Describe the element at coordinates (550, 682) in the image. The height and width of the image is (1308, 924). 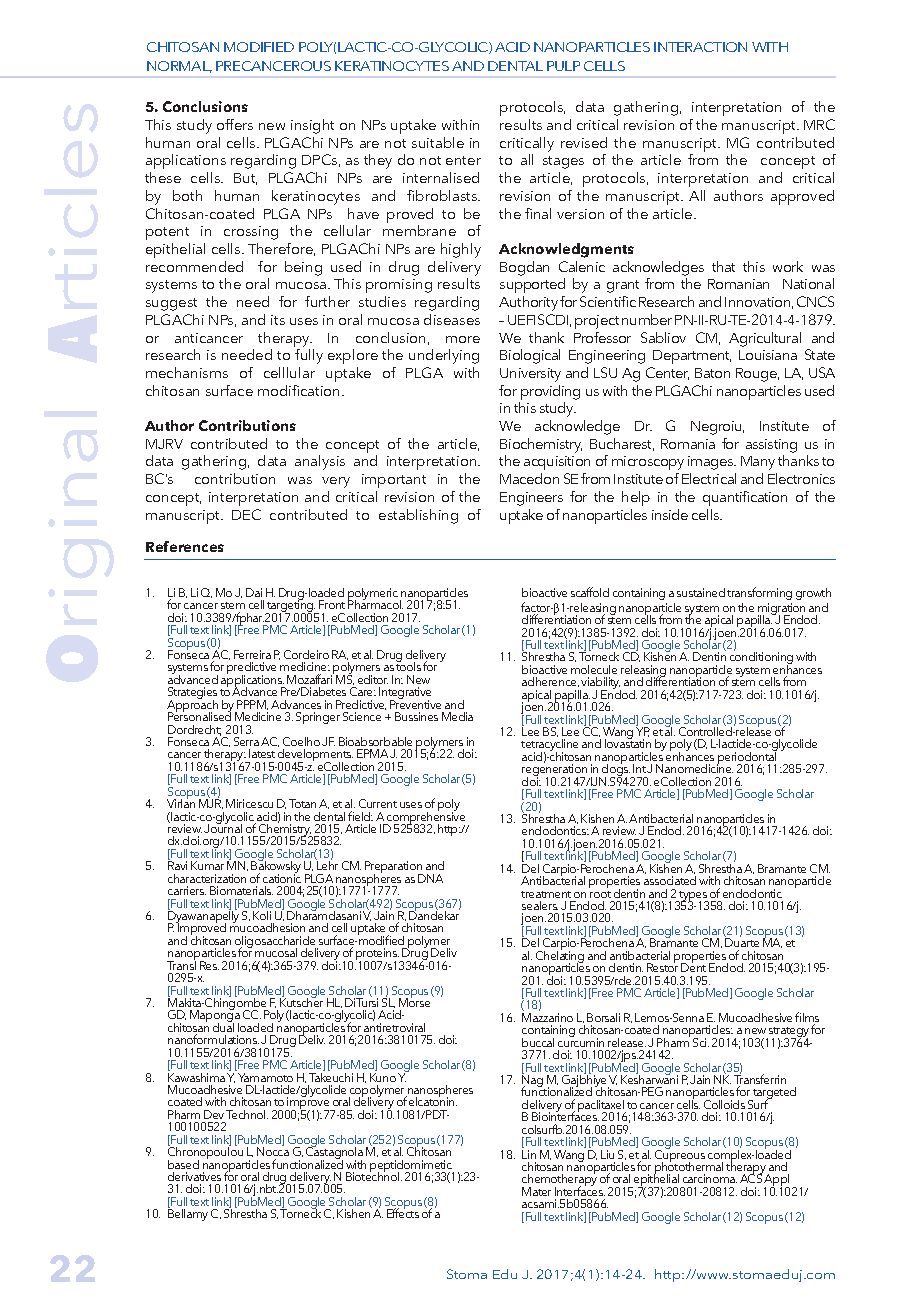
I see `adherence` at that location.
